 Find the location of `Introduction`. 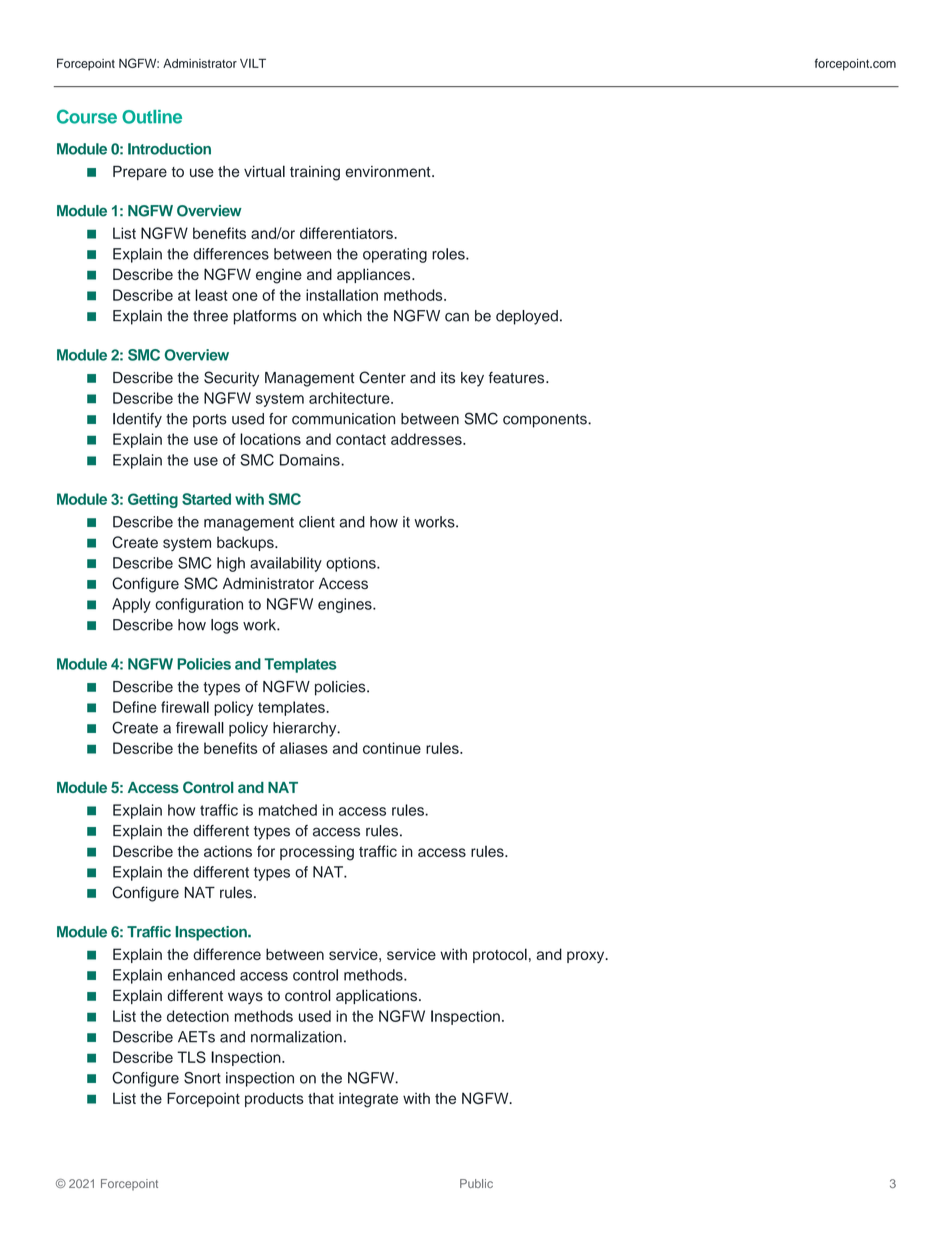

Introduction is located at coordinates (169, 149).
